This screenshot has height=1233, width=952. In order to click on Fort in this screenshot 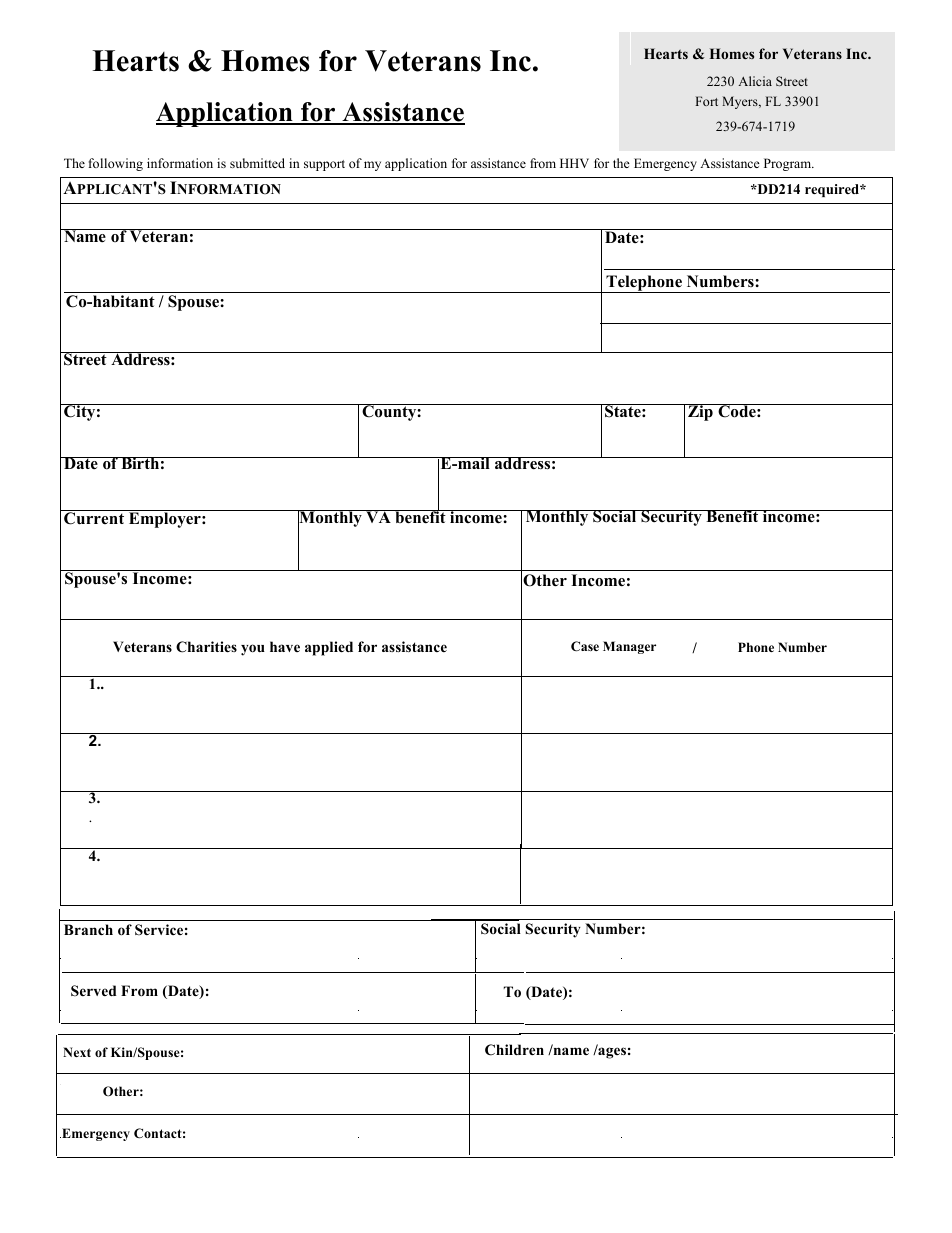, I will do `click(706, 101)`.
